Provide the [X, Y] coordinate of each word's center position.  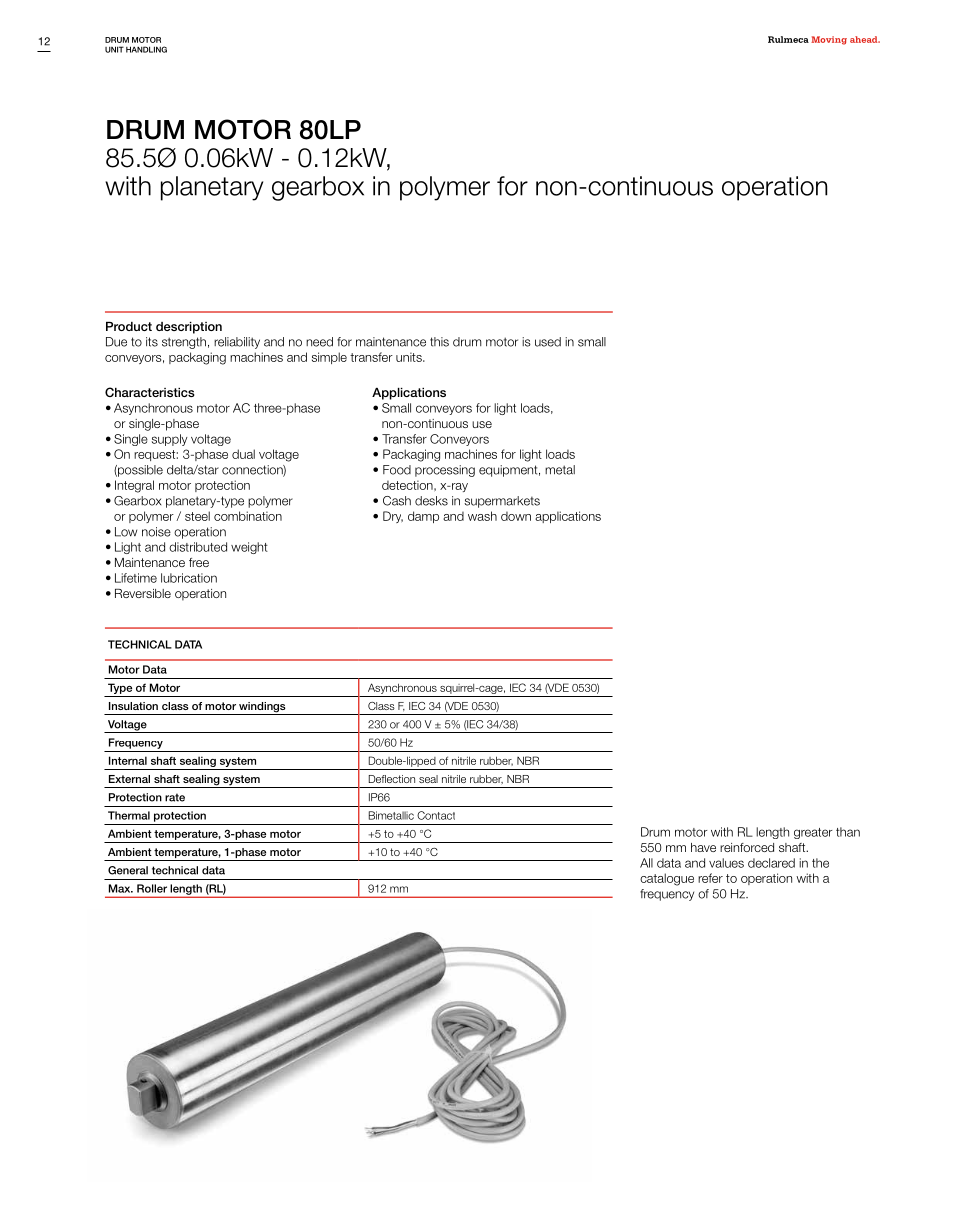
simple [329, 358]
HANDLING [146, 49]
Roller [152, 888]
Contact [436, 815]
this [439, 342]
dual [243, 454]
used [548, 342]
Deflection [392, 779]
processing [445, 471]
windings [262, 708]
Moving [829, 40]
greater [813, 833]
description [189, 328]
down [516, 516]
